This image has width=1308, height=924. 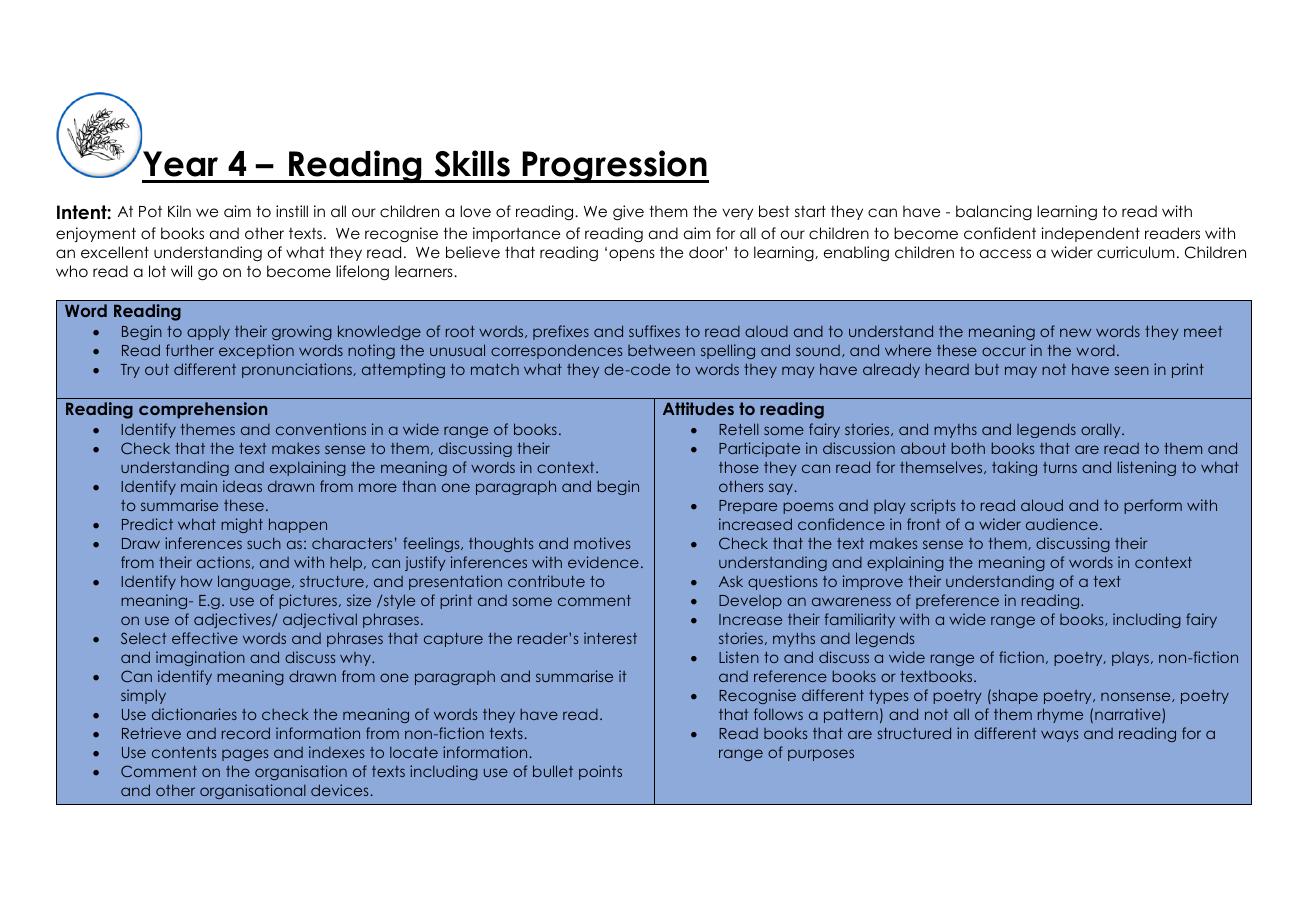 What do you see at coordinates (739, 467) in the image?
I see `those` at bounding box center [739, 467].
